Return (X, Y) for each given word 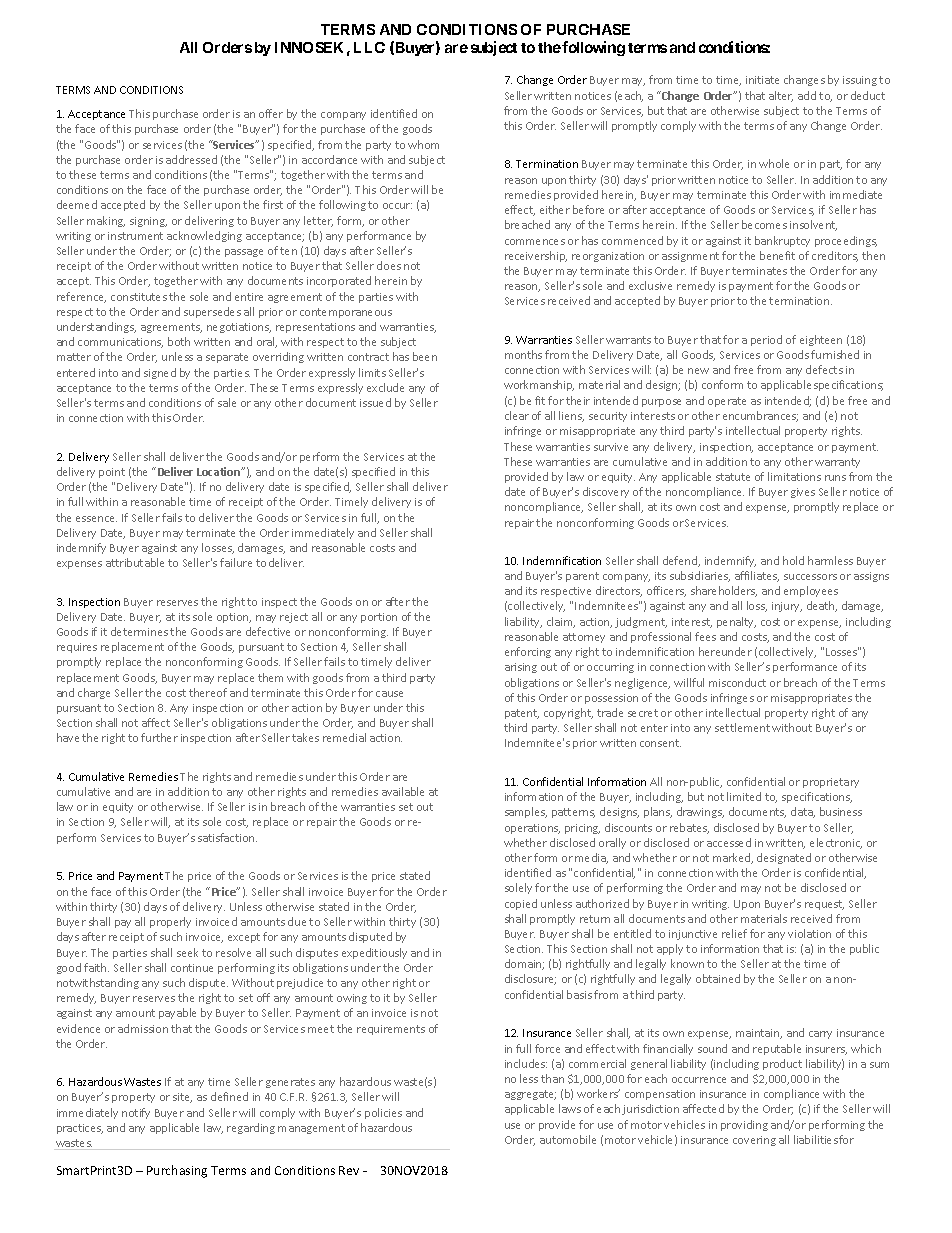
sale (227, 402)
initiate (762, 80)
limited (744, 796)
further (159, 737)
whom (423, 144)
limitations (794, 476)
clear (517, 415)
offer (271, 113)
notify (136, 1113)
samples (526, 812)
